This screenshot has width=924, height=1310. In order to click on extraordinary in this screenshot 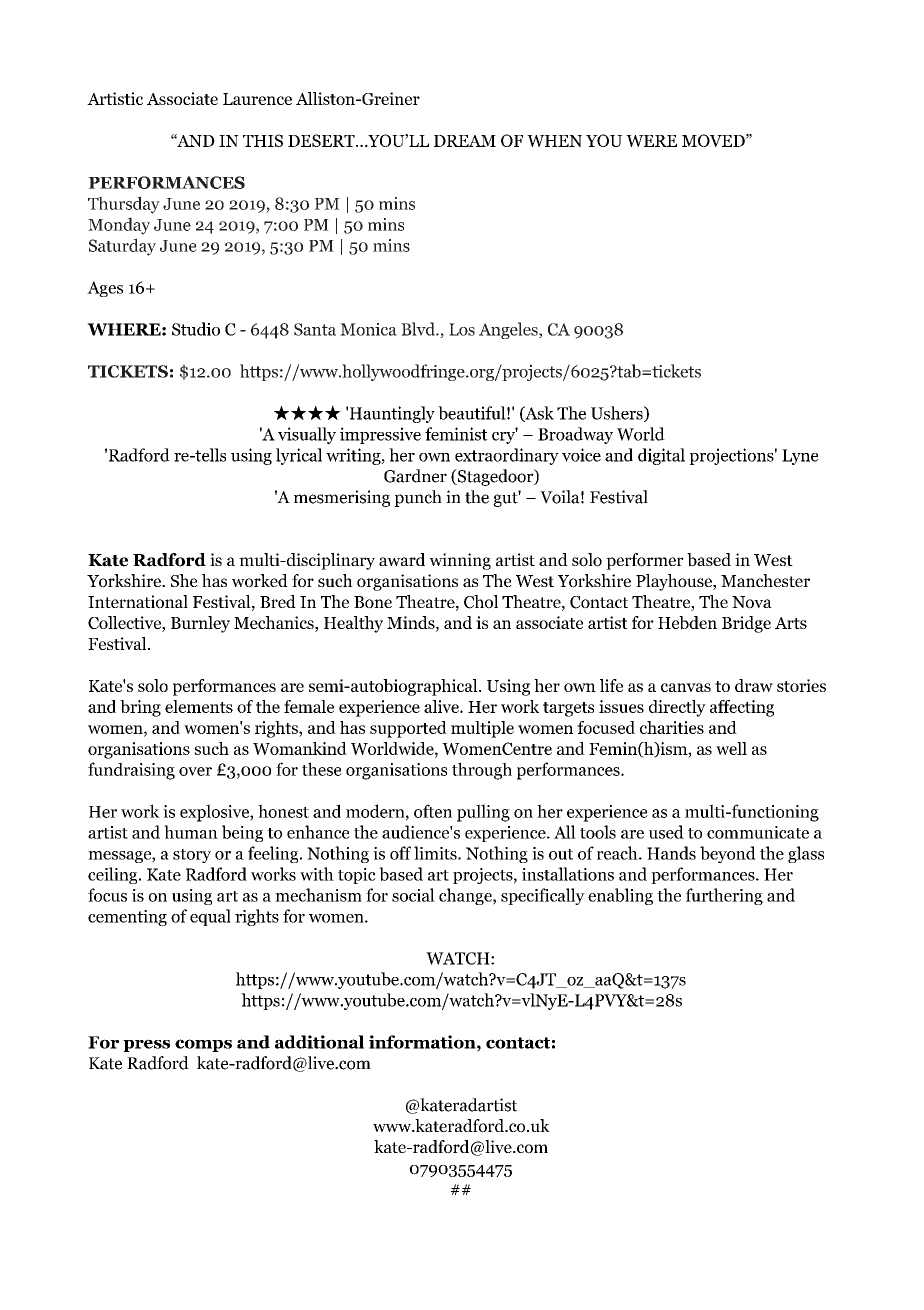, I will do `click(507, 456)`.
